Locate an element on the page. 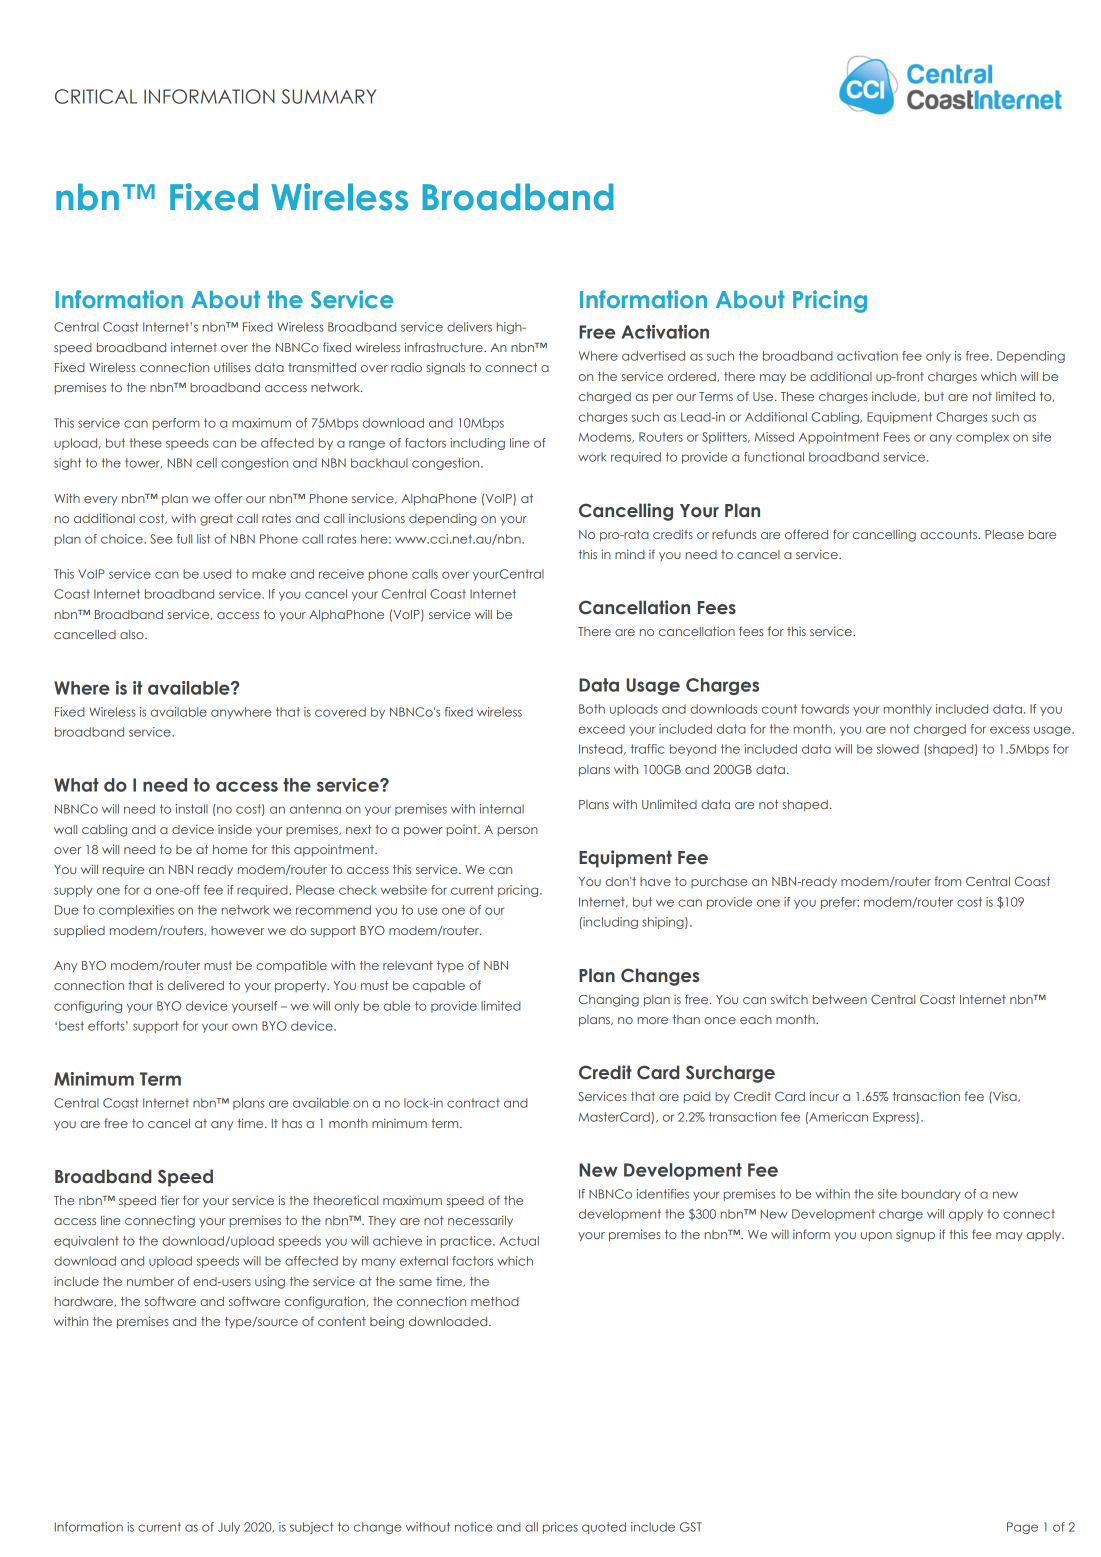  July is located at coordinates (229, 1528).
